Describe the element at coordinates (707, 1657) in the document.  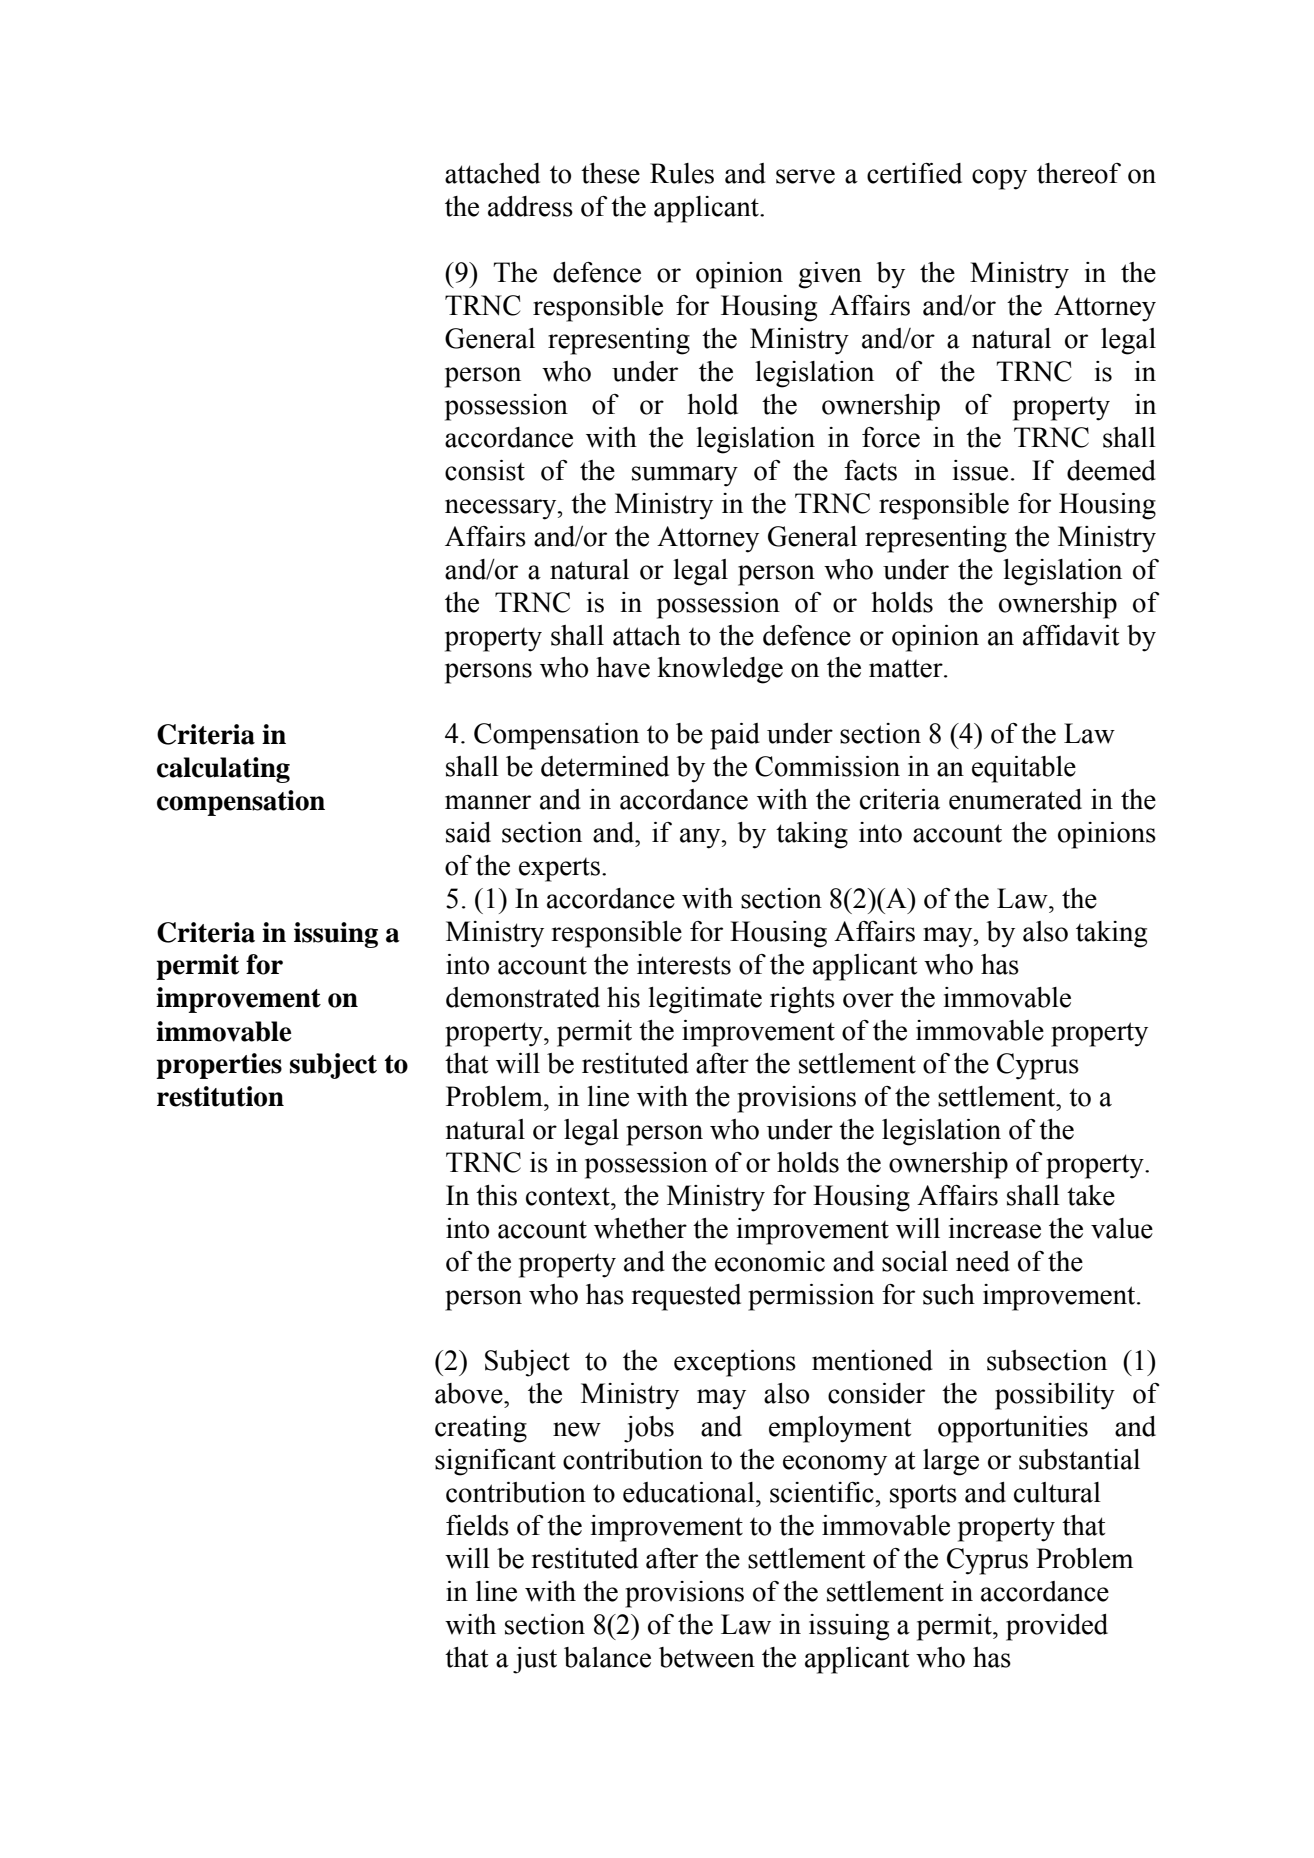
I see `between` at that location.
